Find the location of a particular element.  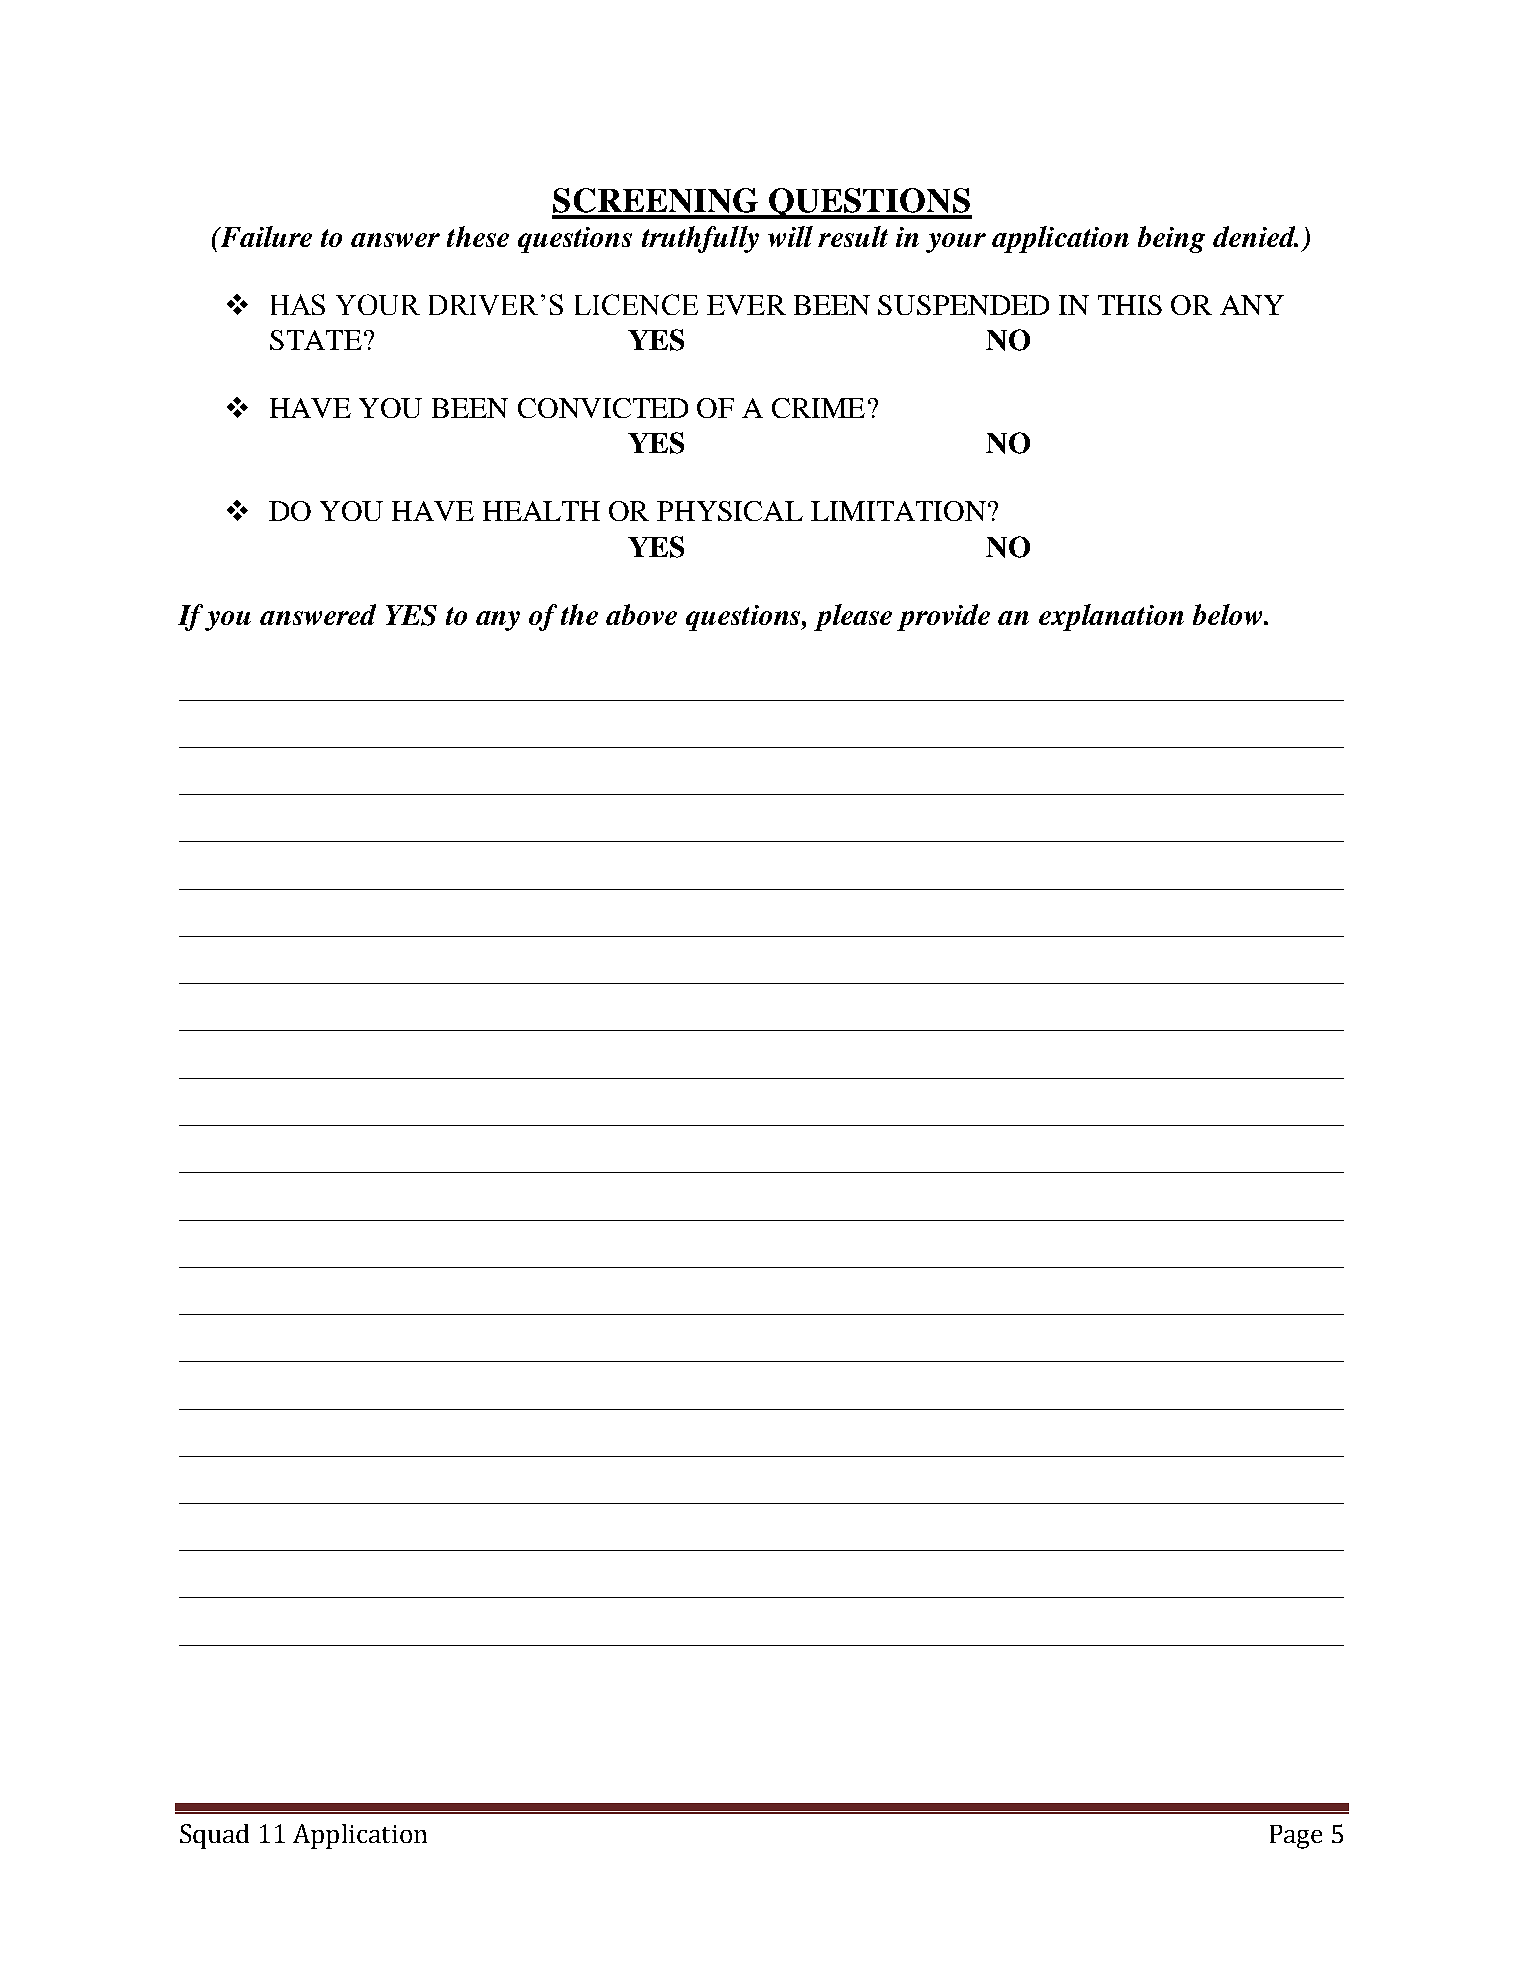

THIS is located at coordinates (1130, 305).
